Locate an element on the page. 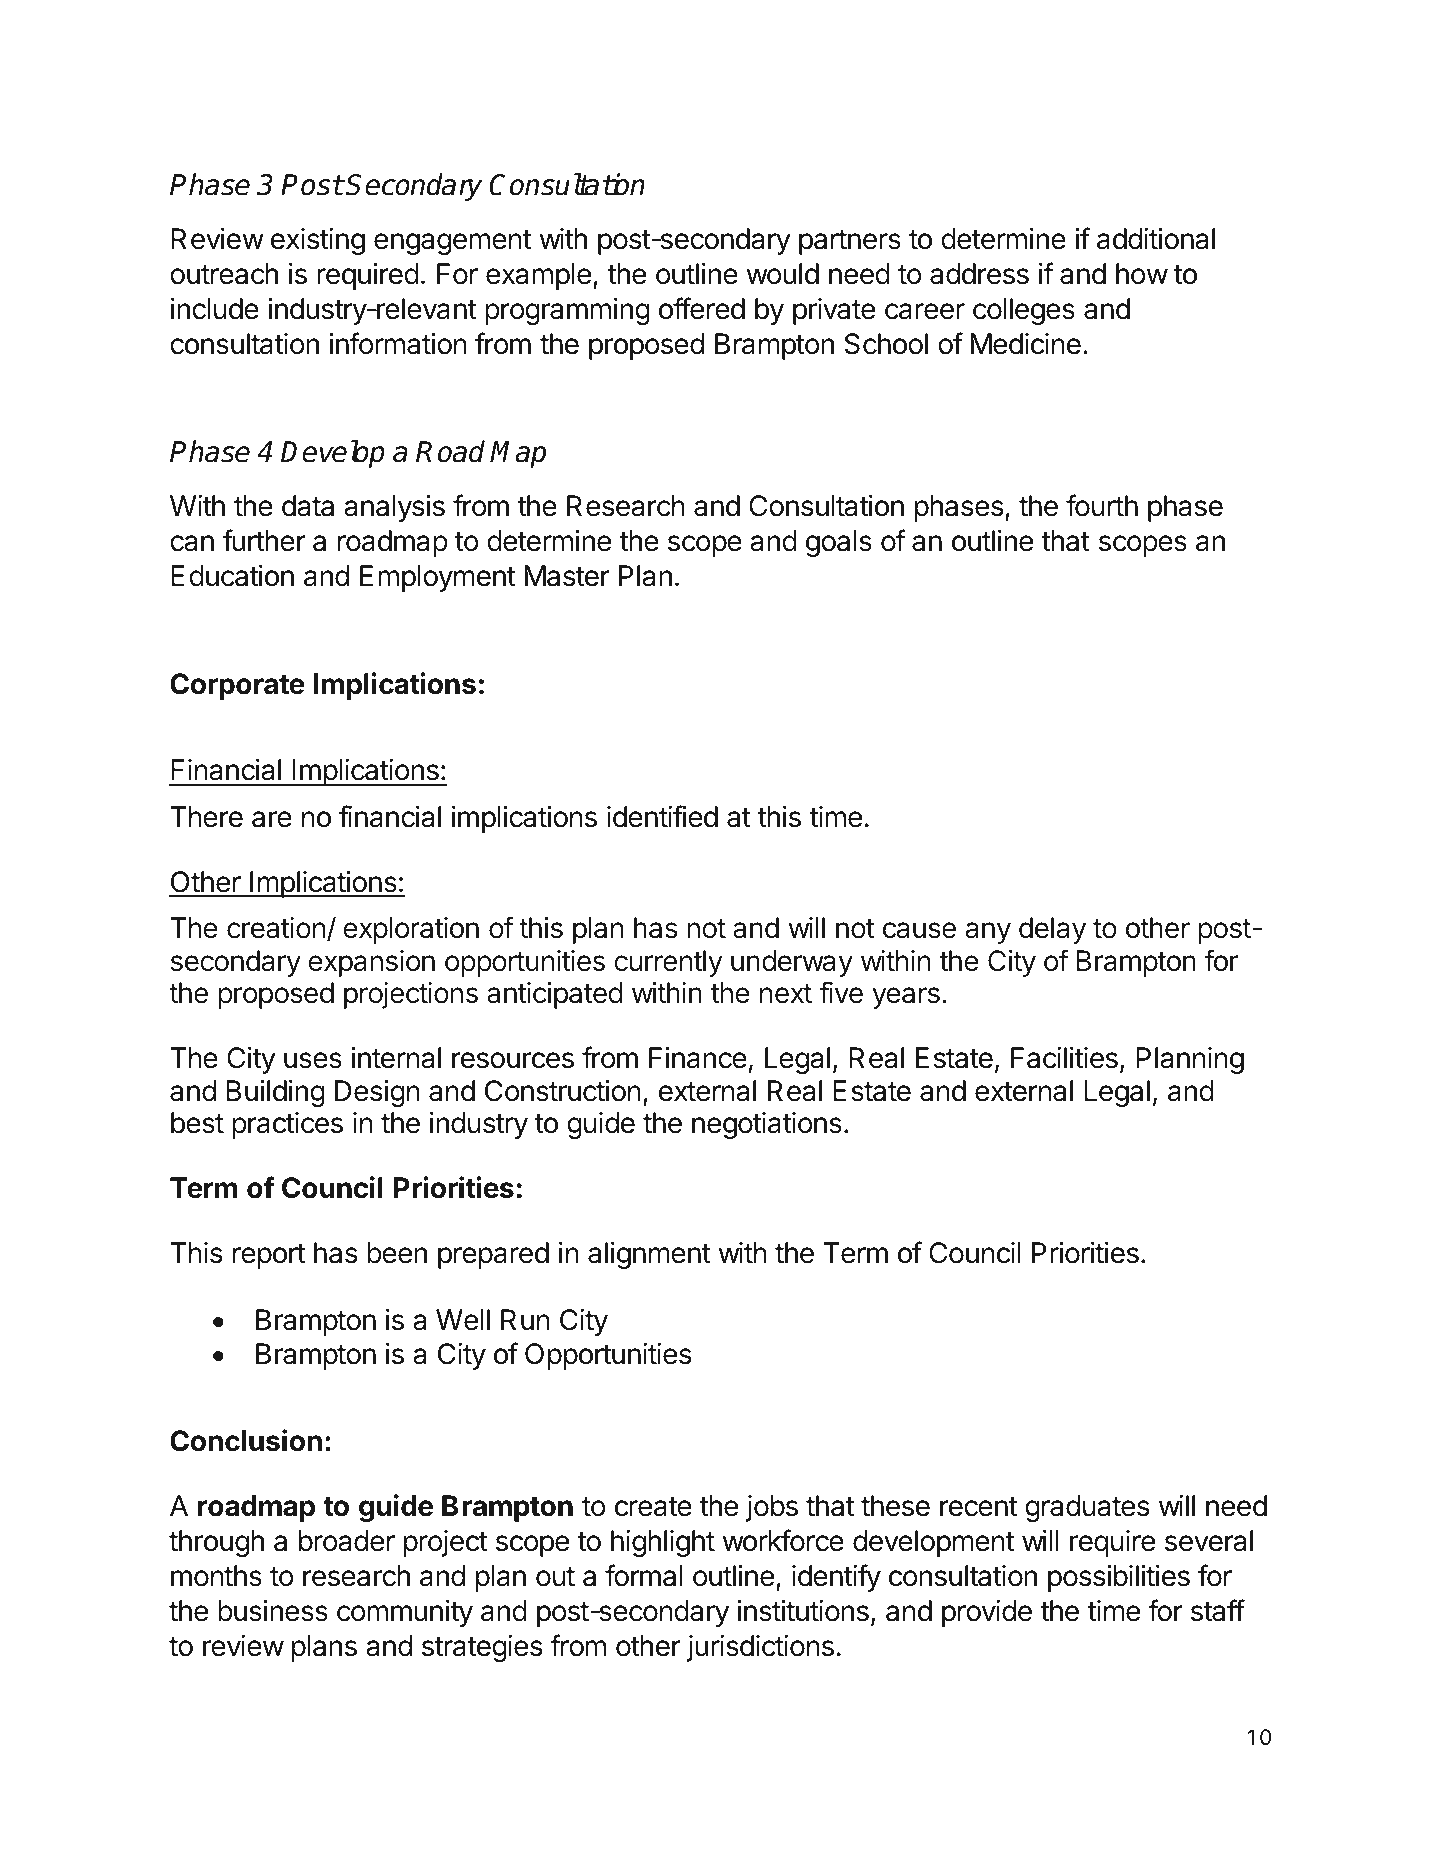 This document has width=1440, height=1864. practices is located at coordinates (287, 1125).
